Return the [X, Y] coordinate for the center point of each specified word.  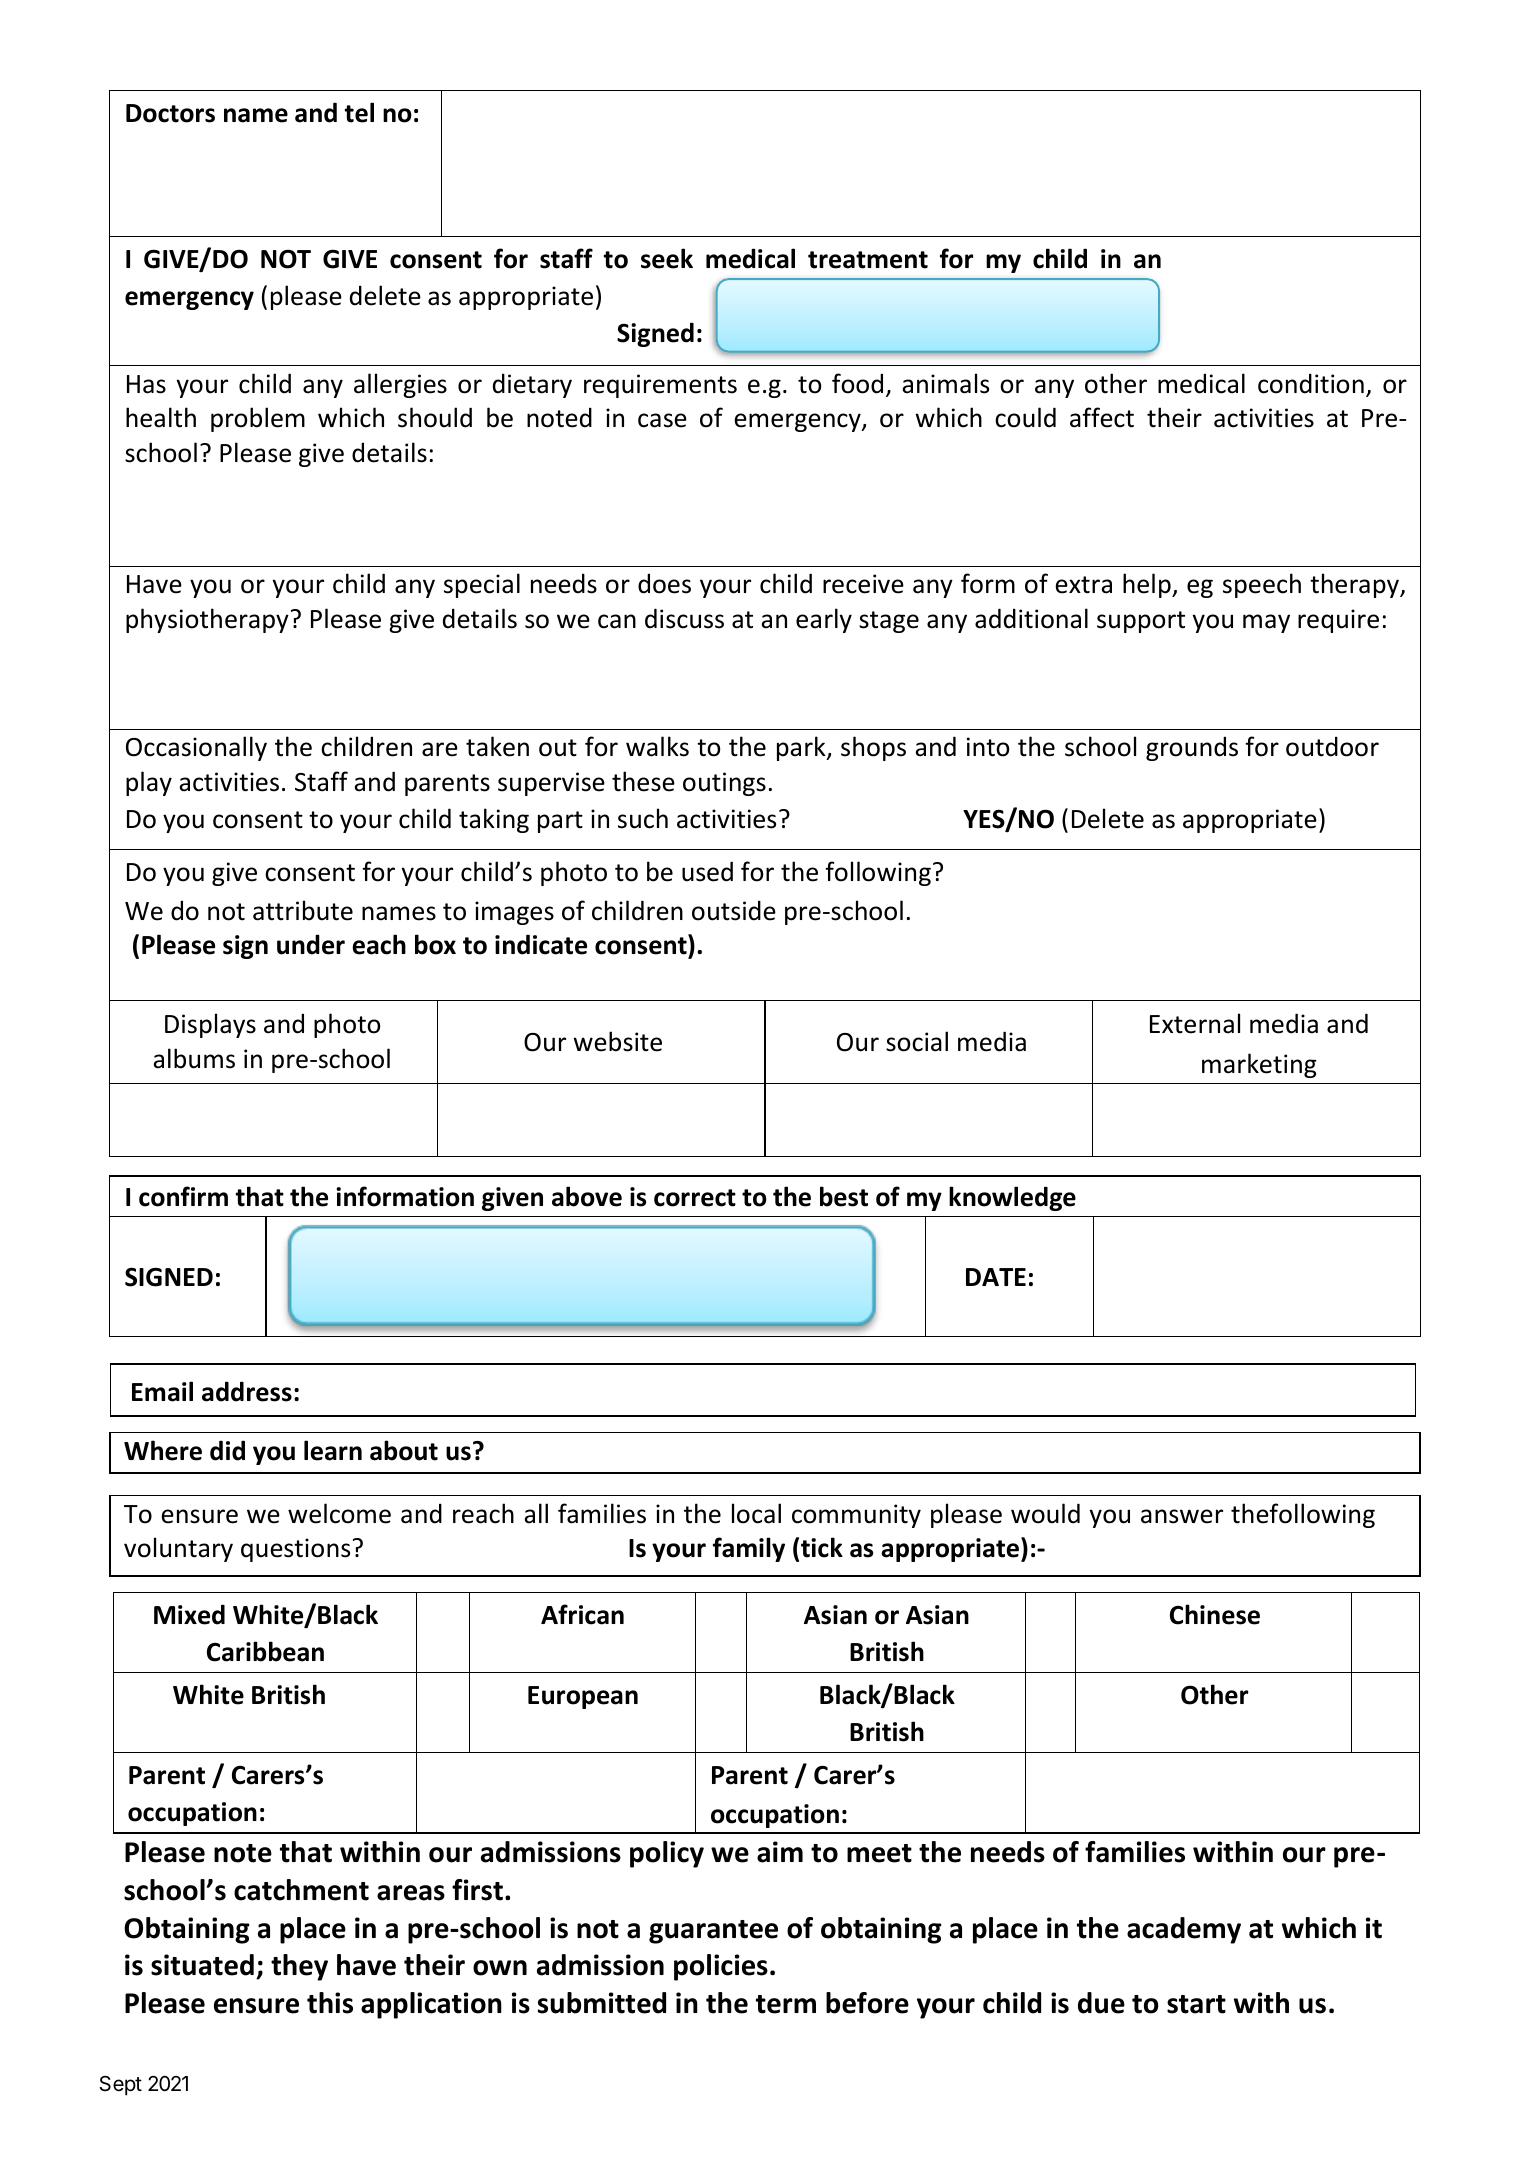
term [786, 2004]
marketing [1259, 1065]
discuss [684, 618]
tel [359, 112]
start [1196, 2004]
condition [1311, 383]
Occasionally [196, 748]
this [330, 2003]
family [749, 1549]
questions [295, 1550]
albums [194, 1058]
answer [1182, 1516]
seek [667, 258]
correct [695, 1198]
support [1141, 622]
